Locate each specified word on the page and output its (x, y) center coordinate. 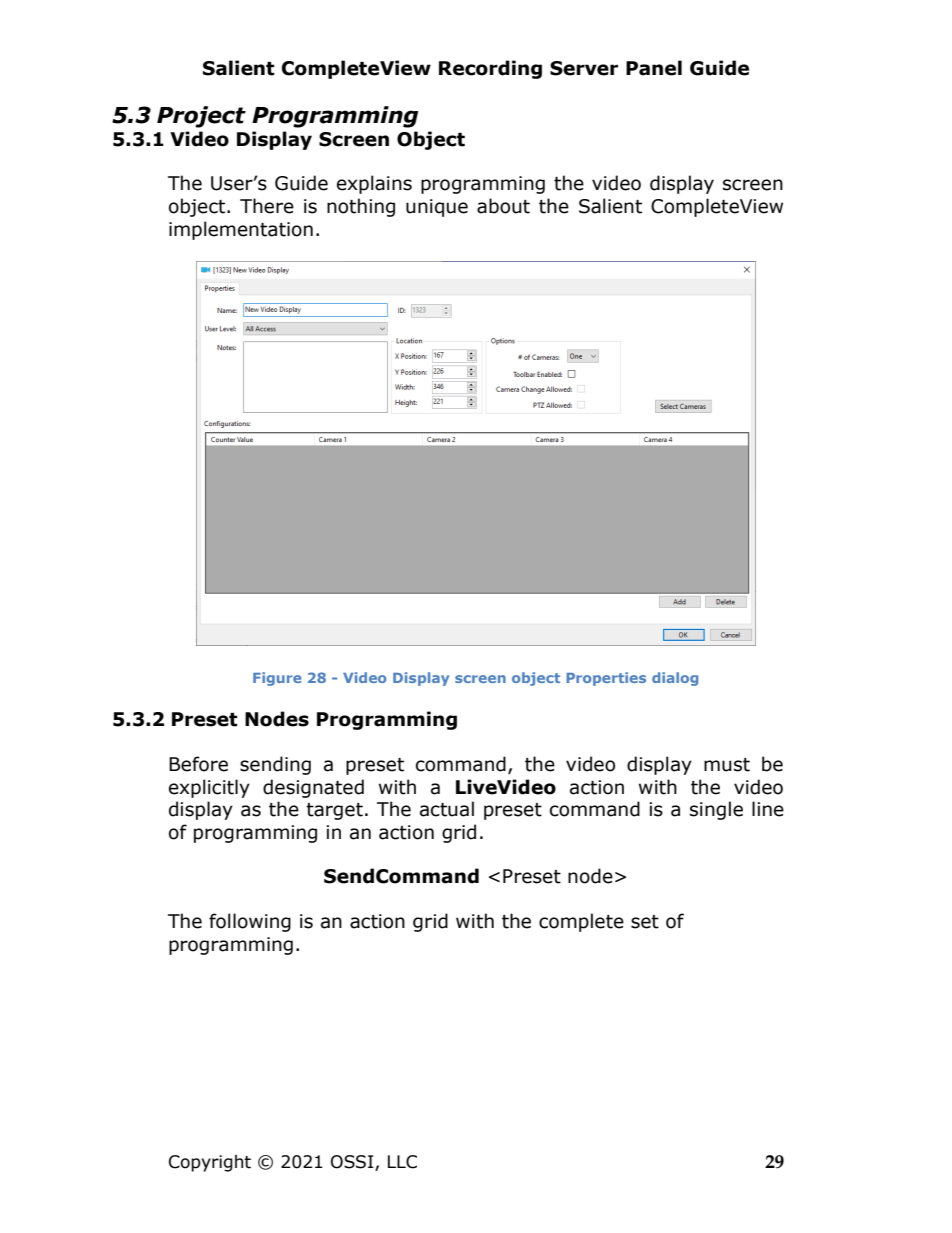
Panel (654, 68)
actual (447, 809)
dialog (675, 679)
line (768, 809)
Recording (490, 69)
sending (275, 765)
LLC (402, 1162)
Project (201, 117)
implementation (241, 230)
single (716, 810)
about (503, 206)
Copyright (210, 1163)
